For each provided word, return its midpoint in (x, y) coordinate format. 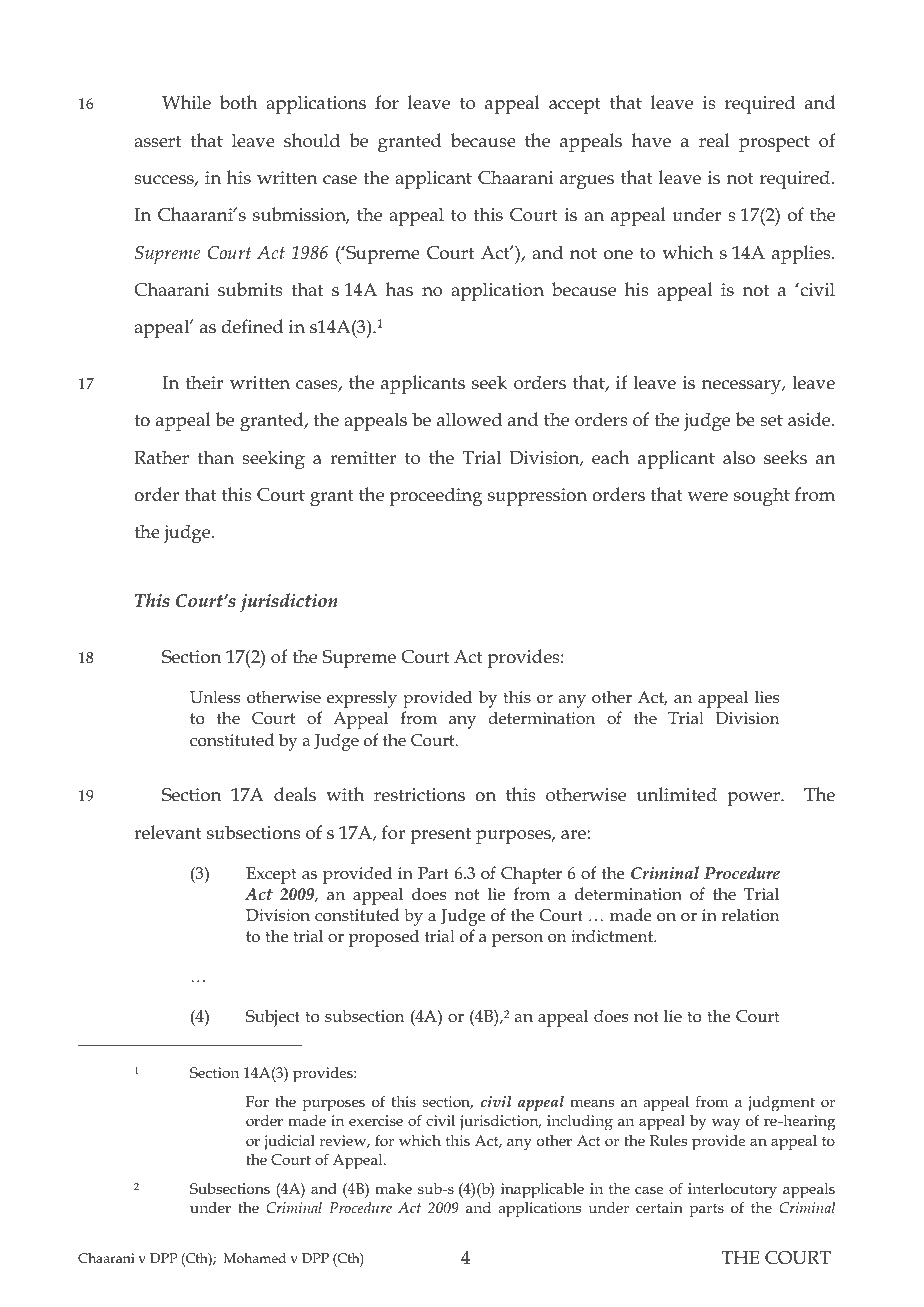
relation (750, 915)
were (708, 497)
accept (575, 105)
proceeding (436, 497)
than (215, 457)
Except (271, 875)
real (714, 140)
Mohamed (255, 1258)
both (238, 102)
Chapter (531, 875)
